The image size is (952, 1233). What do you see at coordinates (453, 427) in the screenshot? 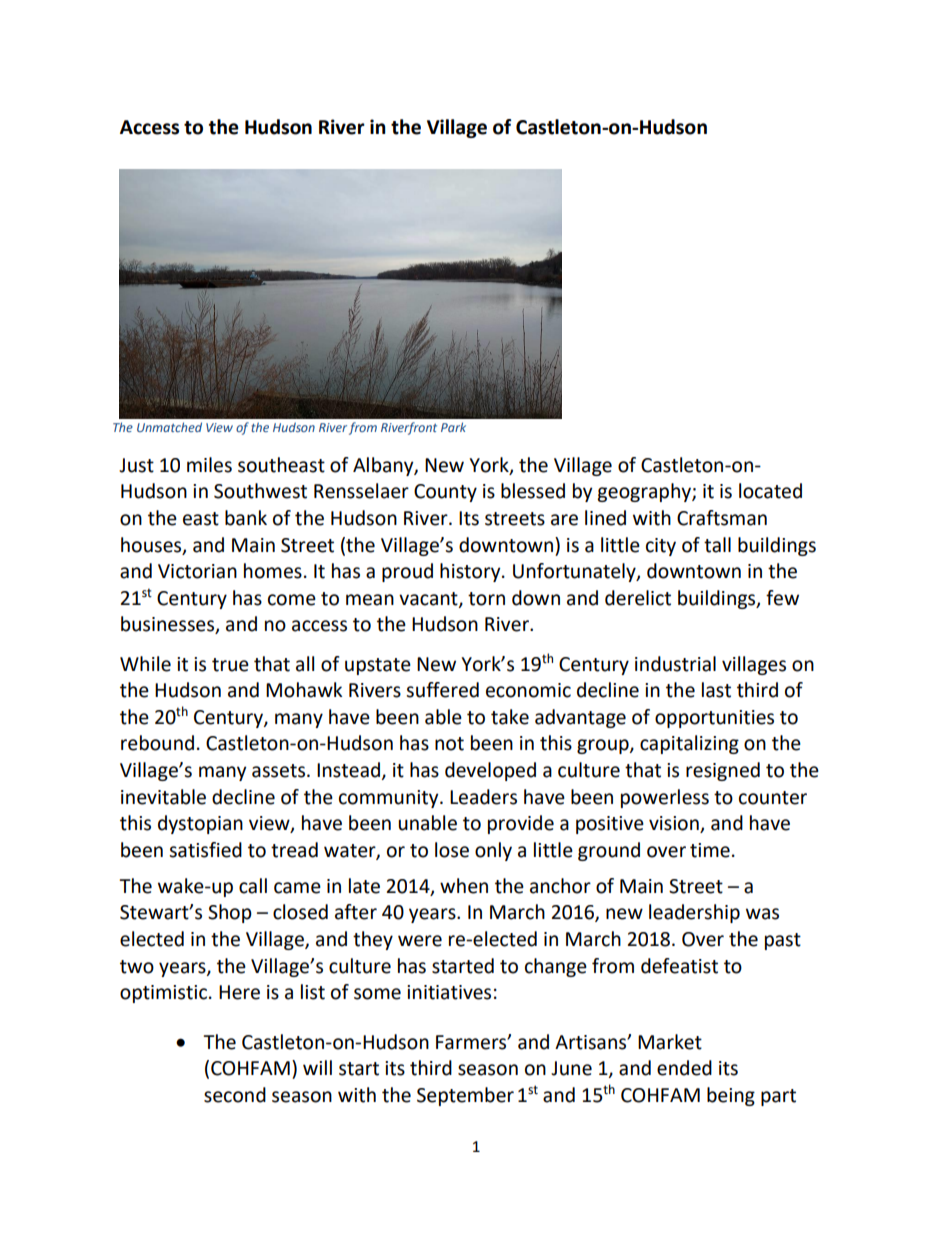
I see `Park` at bounding box center [453, 427].
